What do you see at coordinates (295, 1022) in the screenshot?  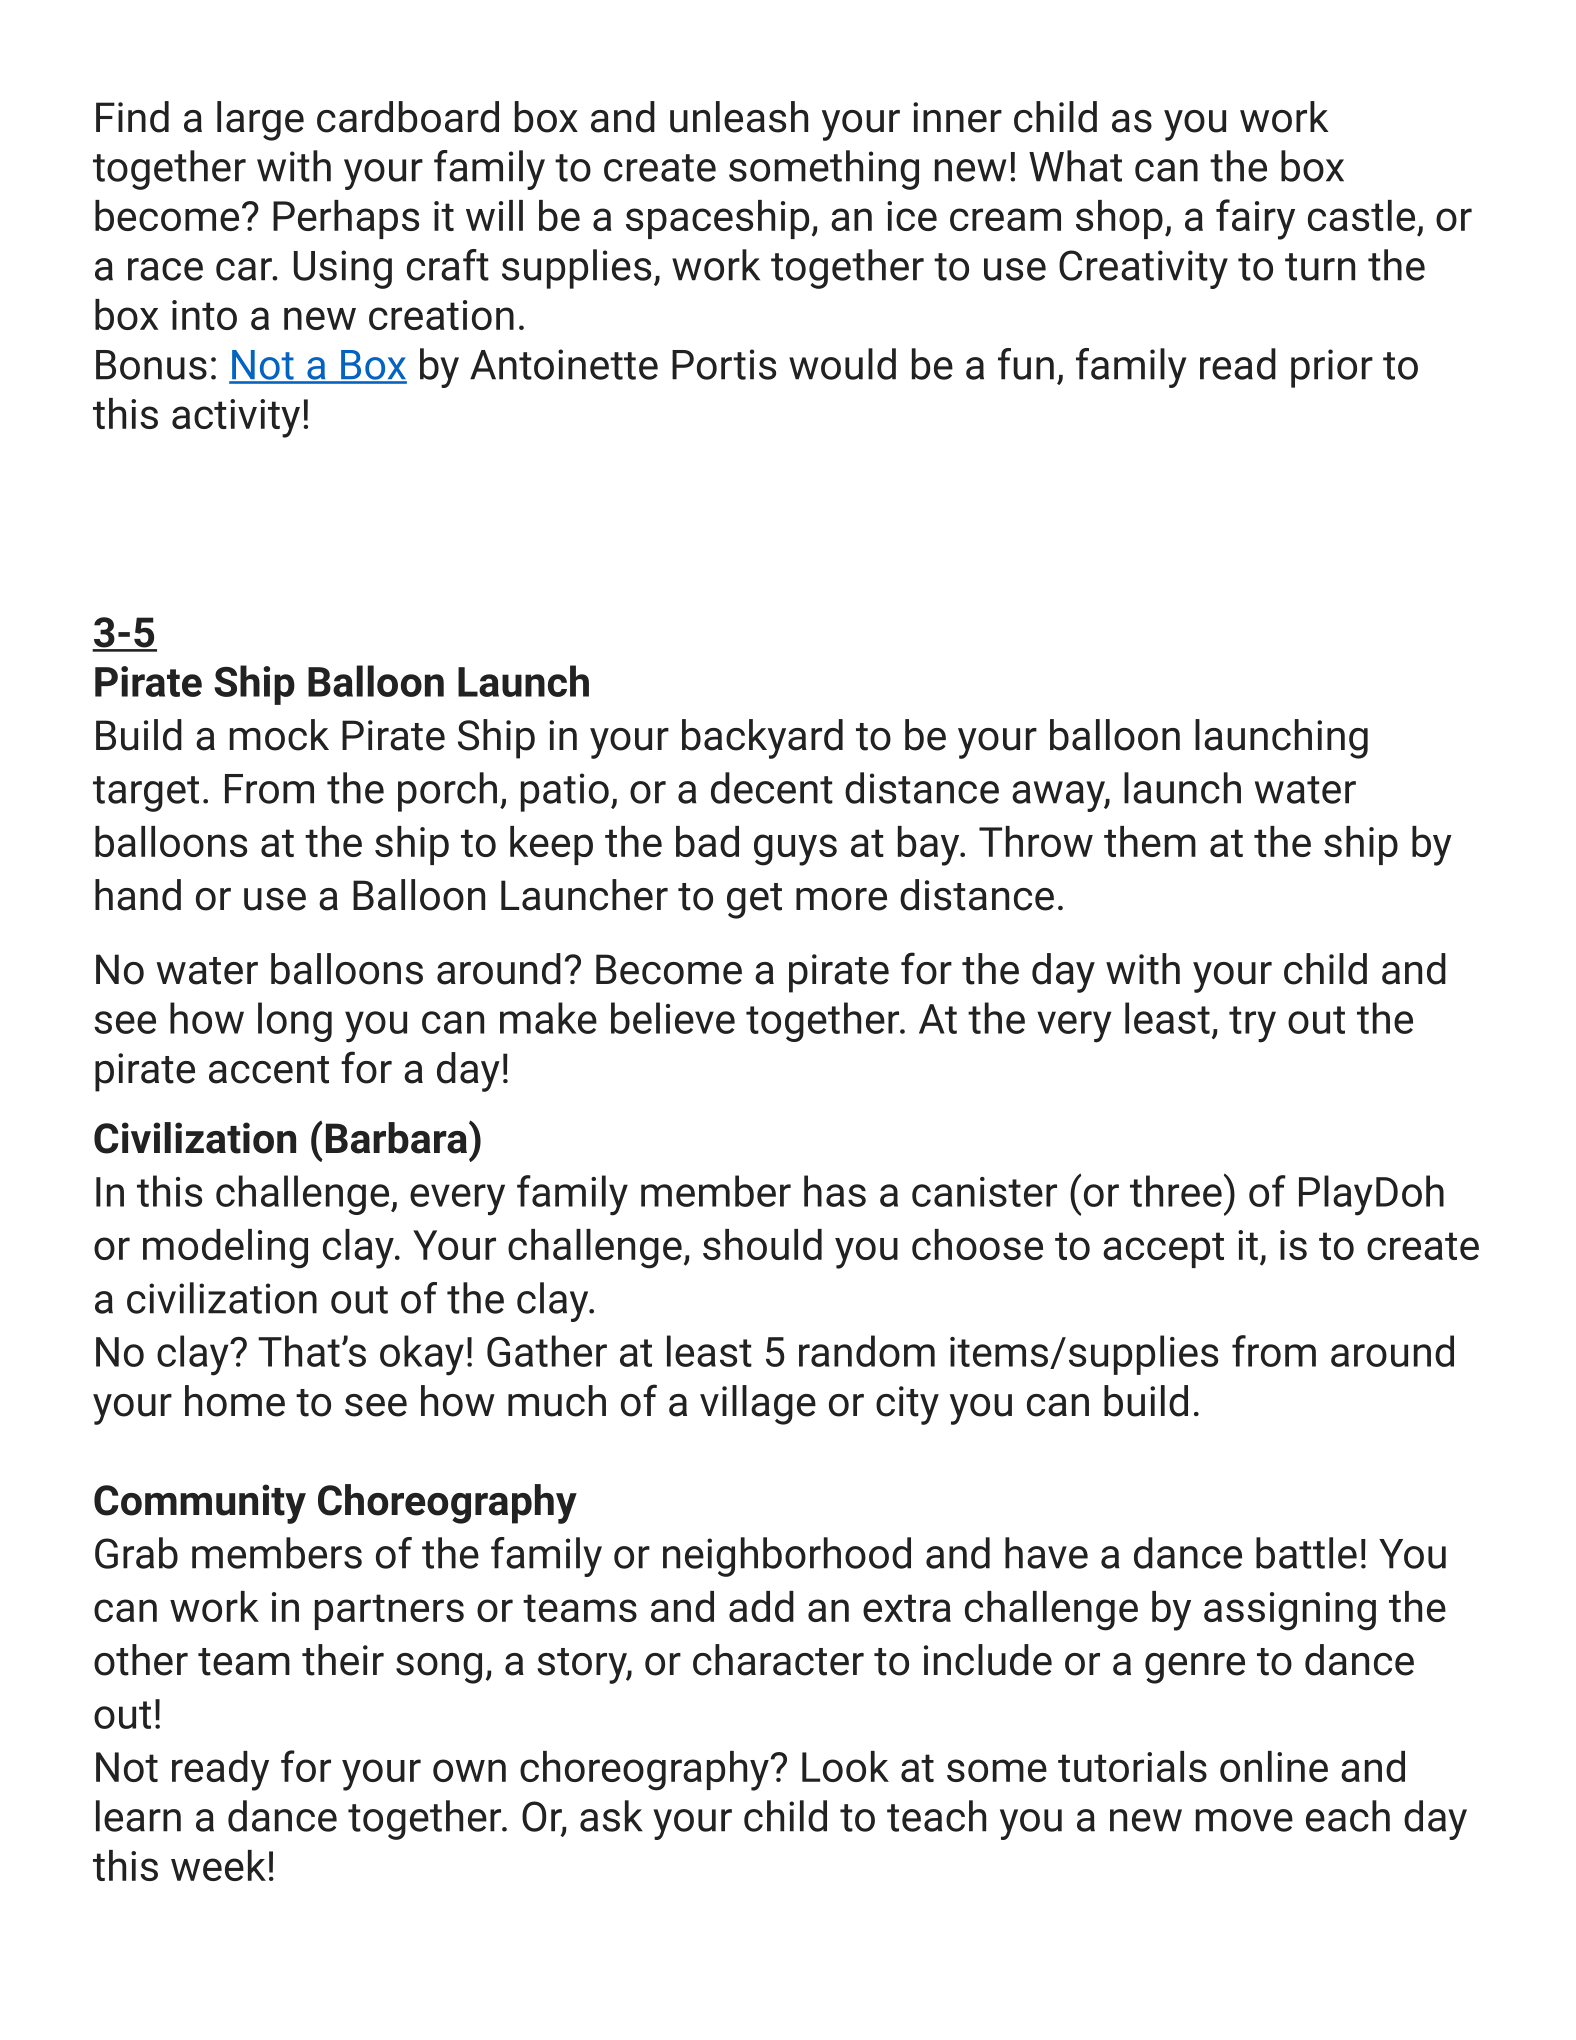 I see `long` at bounding box center [295, 1022].
